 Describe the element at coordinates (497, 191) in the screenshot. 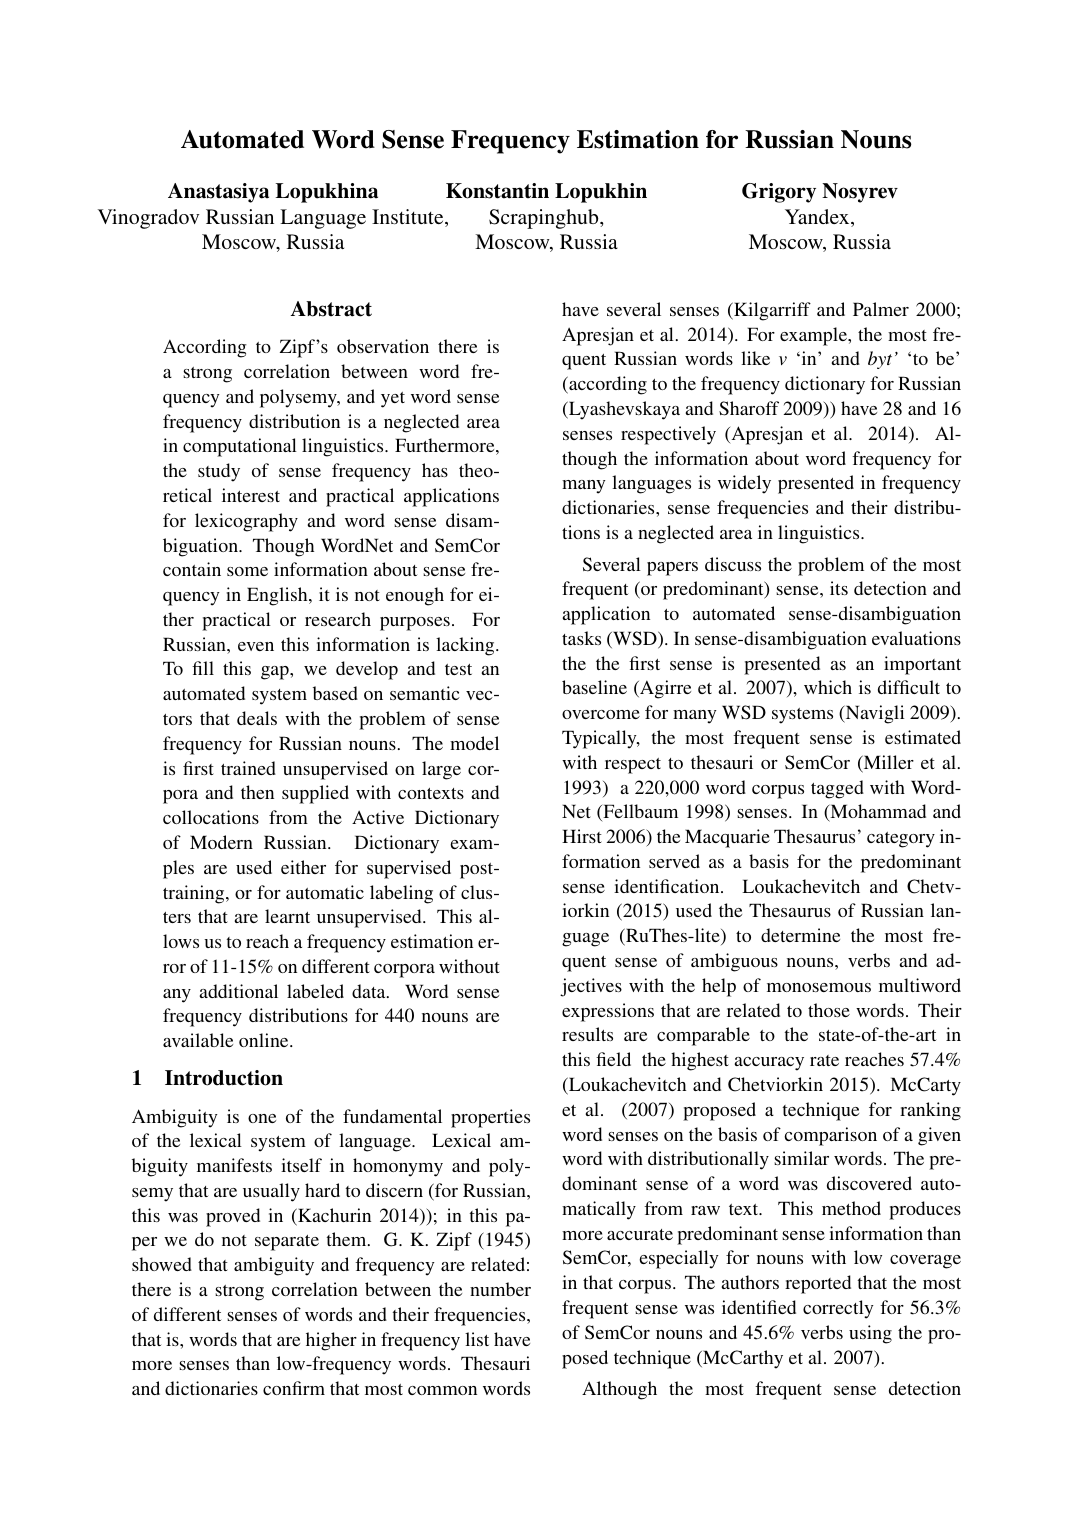

I see `Konstantin` at that location.
